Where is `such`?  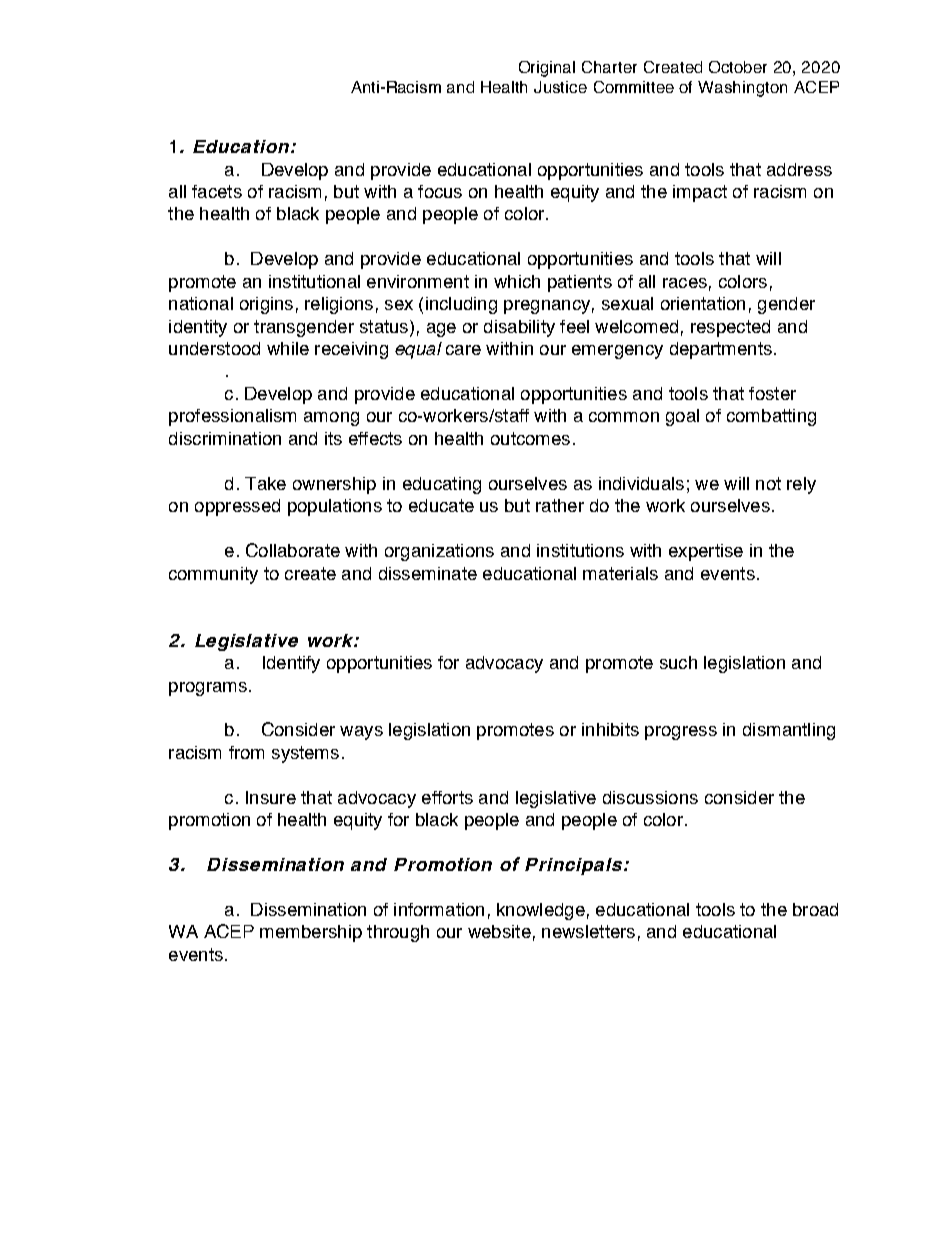
such is located at coordinates (678, 662).
